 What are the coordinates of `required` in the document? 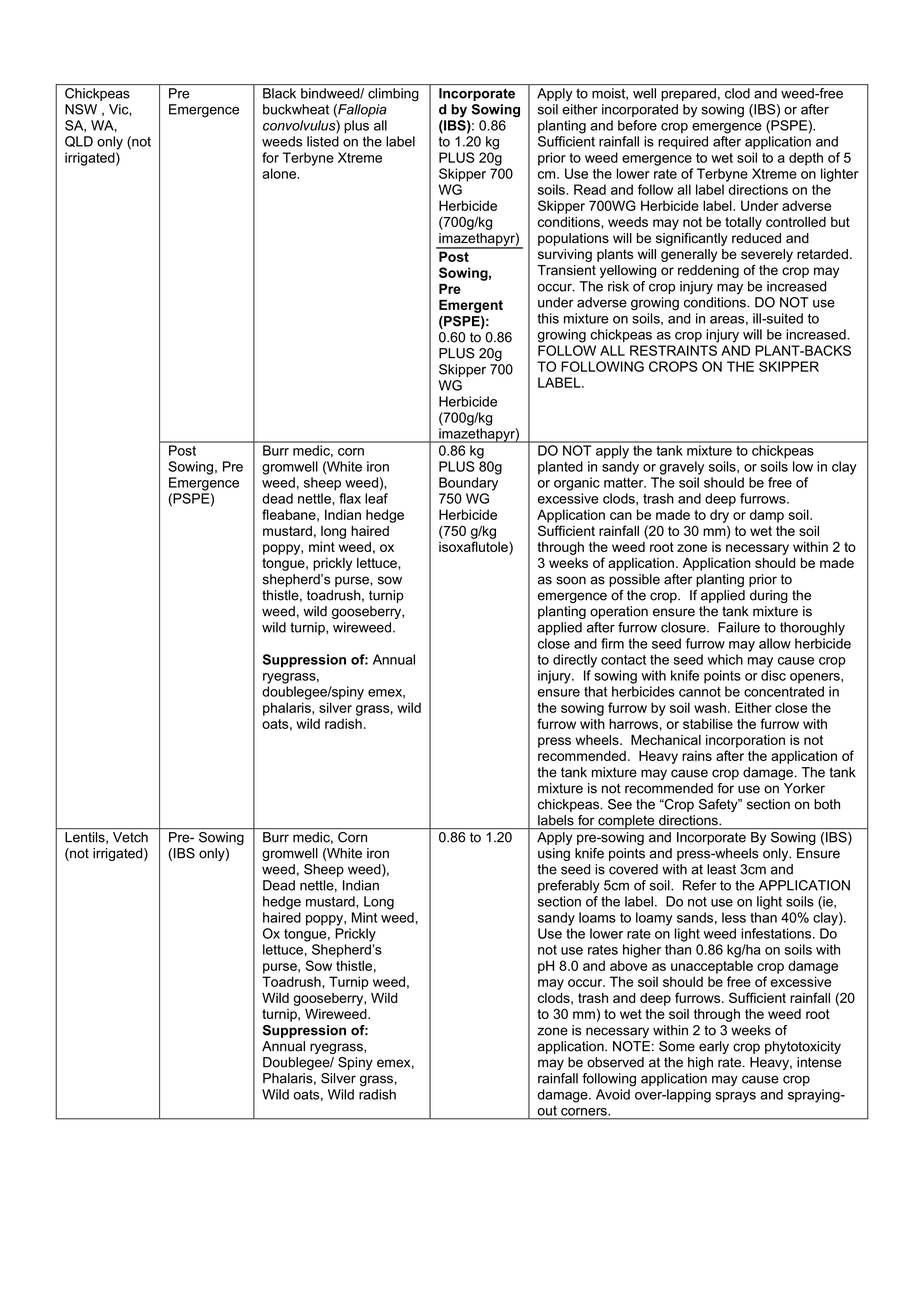 It's located at (683, 142).
